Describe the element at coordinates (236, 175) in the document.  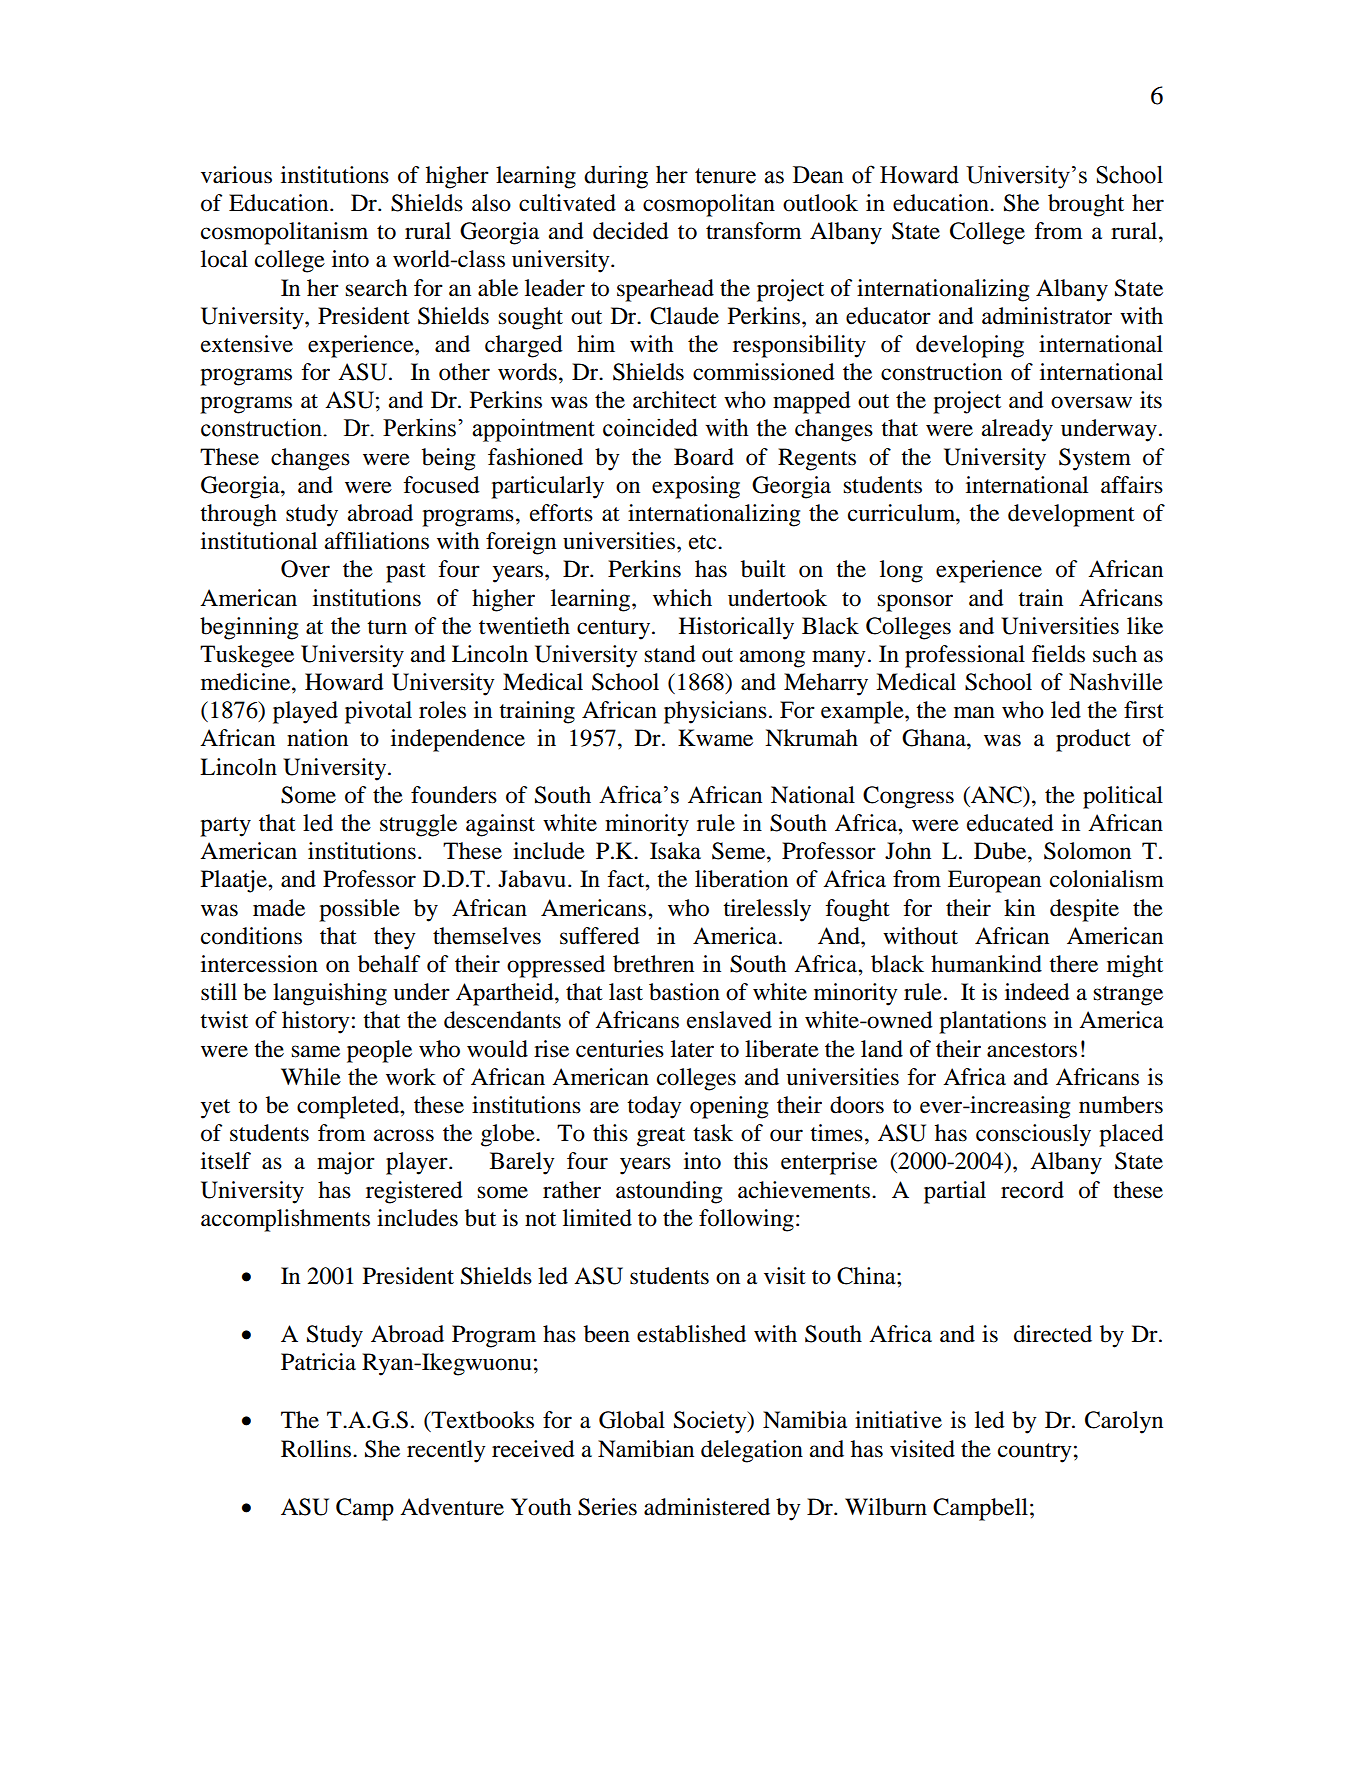
I see `various` at that location.
